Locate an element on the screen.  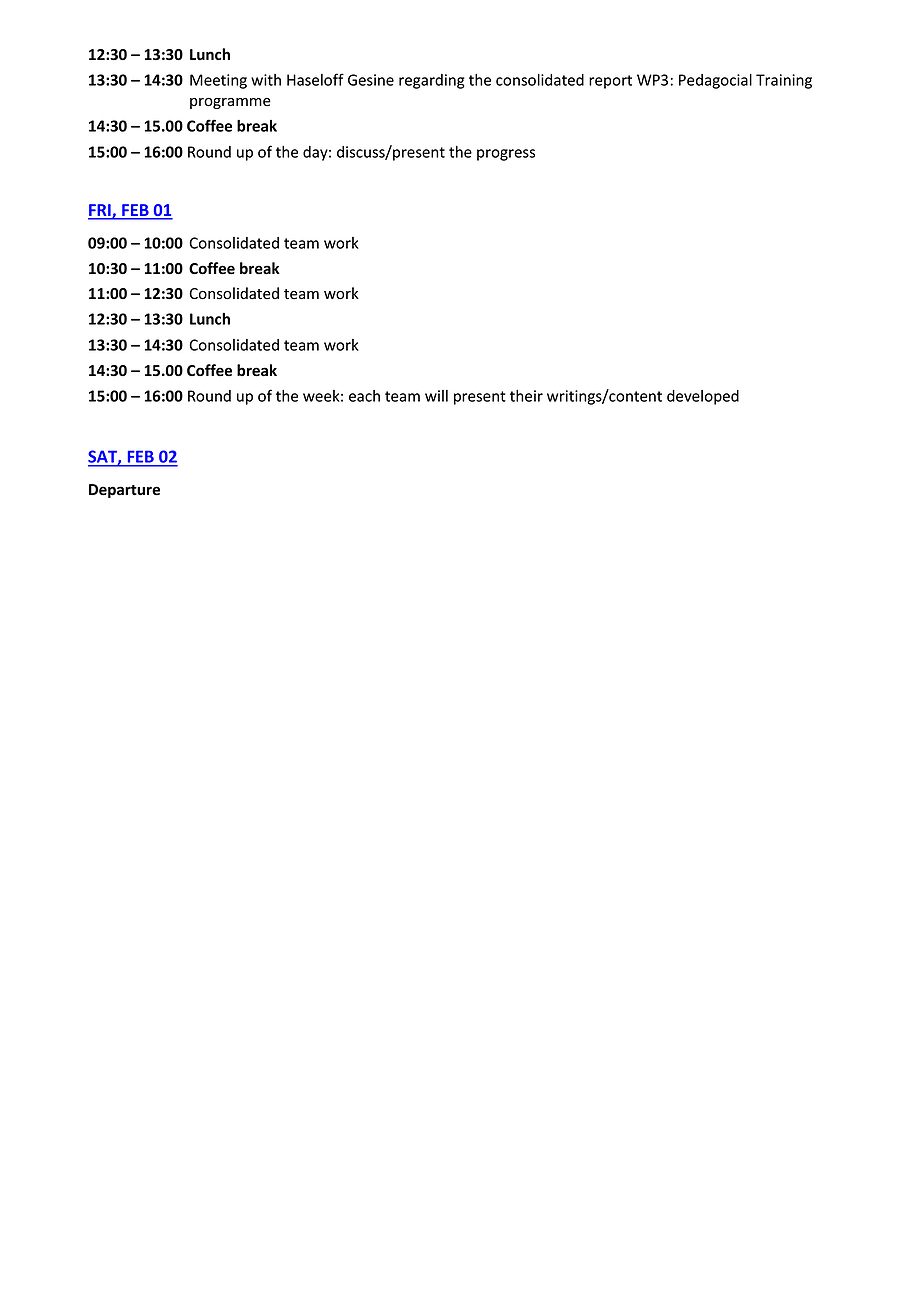
will is located at coordinates (436, 396).
